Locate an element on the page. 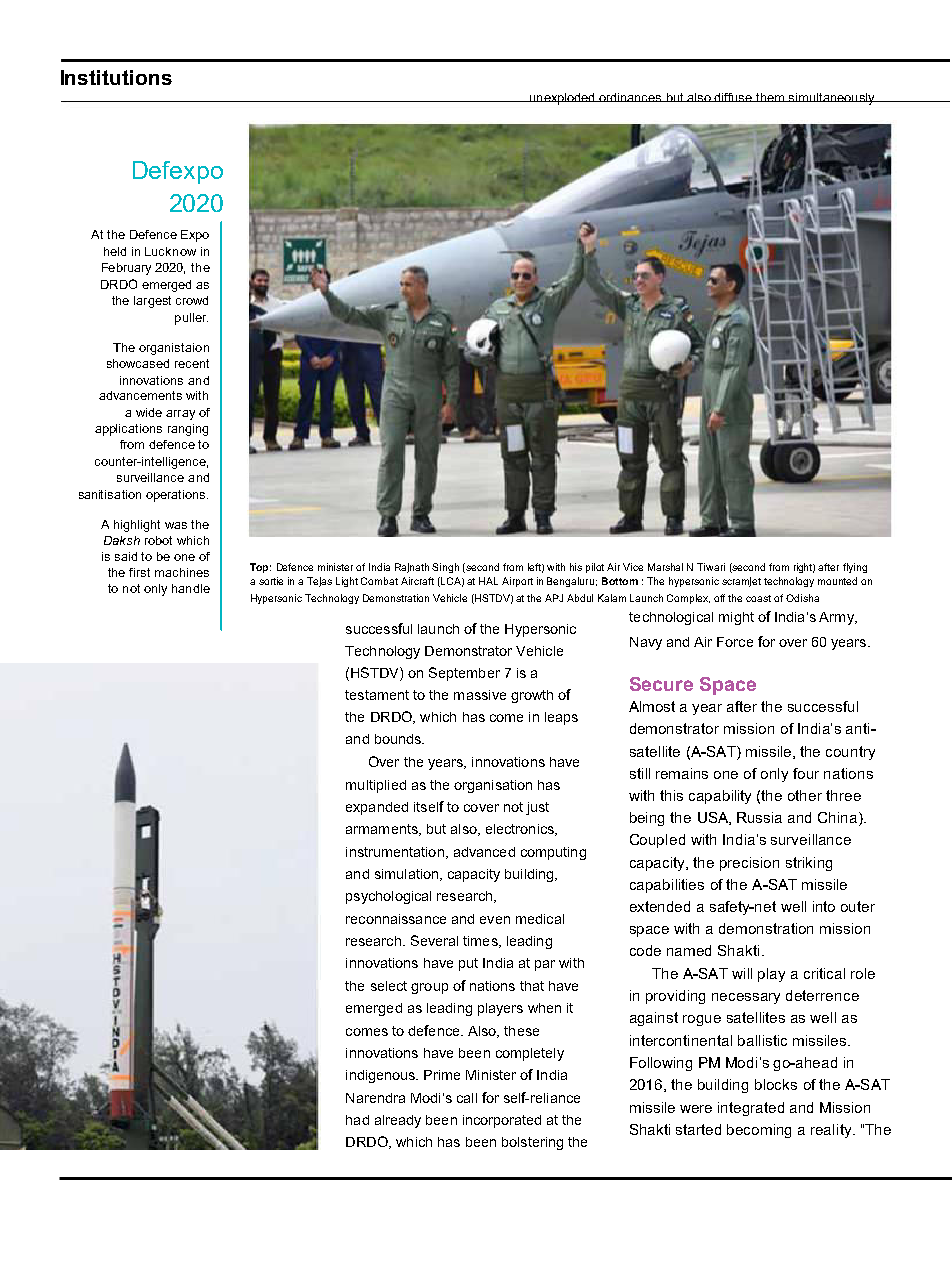  Institutions is located at coordinates (116, 77).
